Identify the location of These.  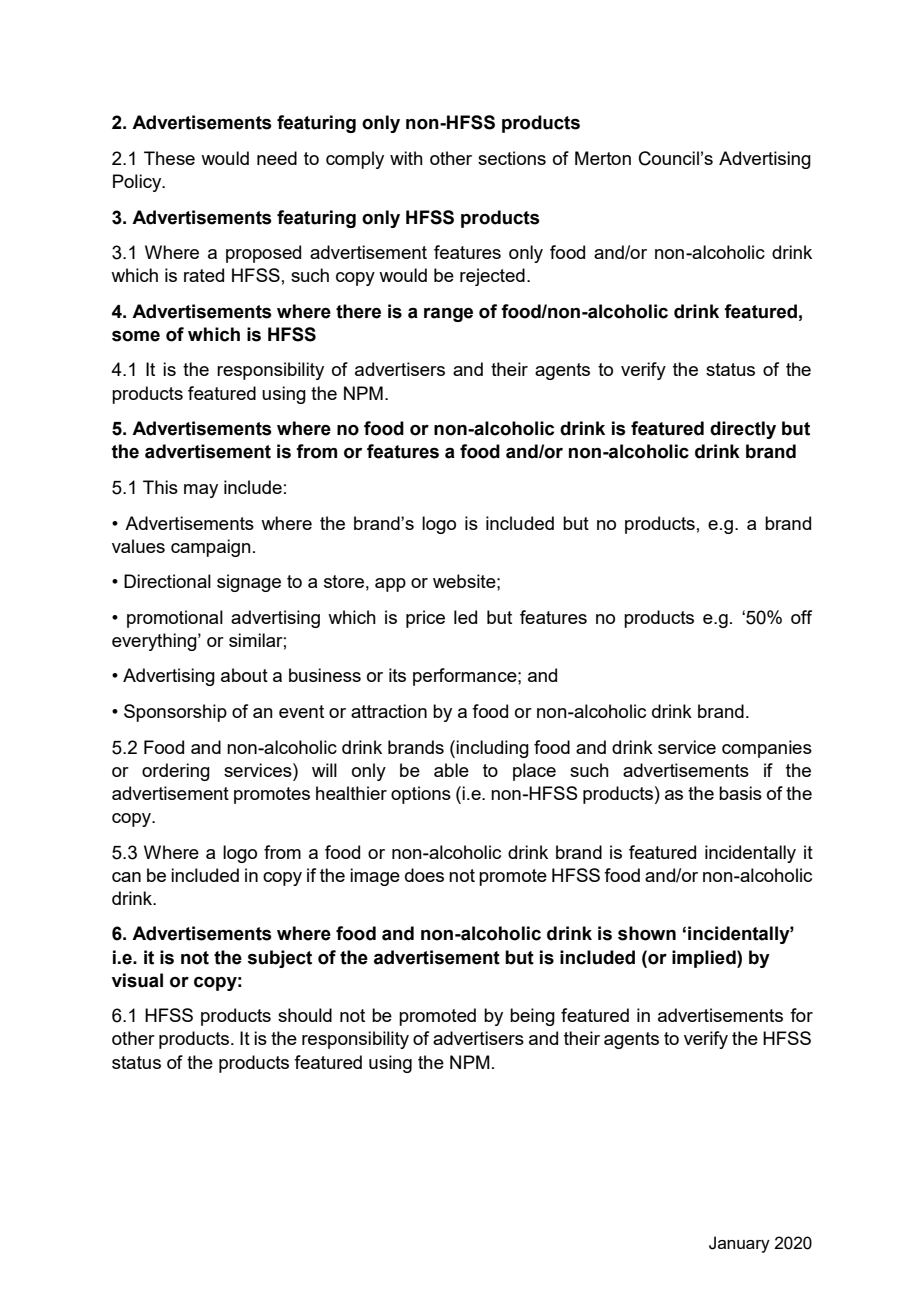
(169, 158).
